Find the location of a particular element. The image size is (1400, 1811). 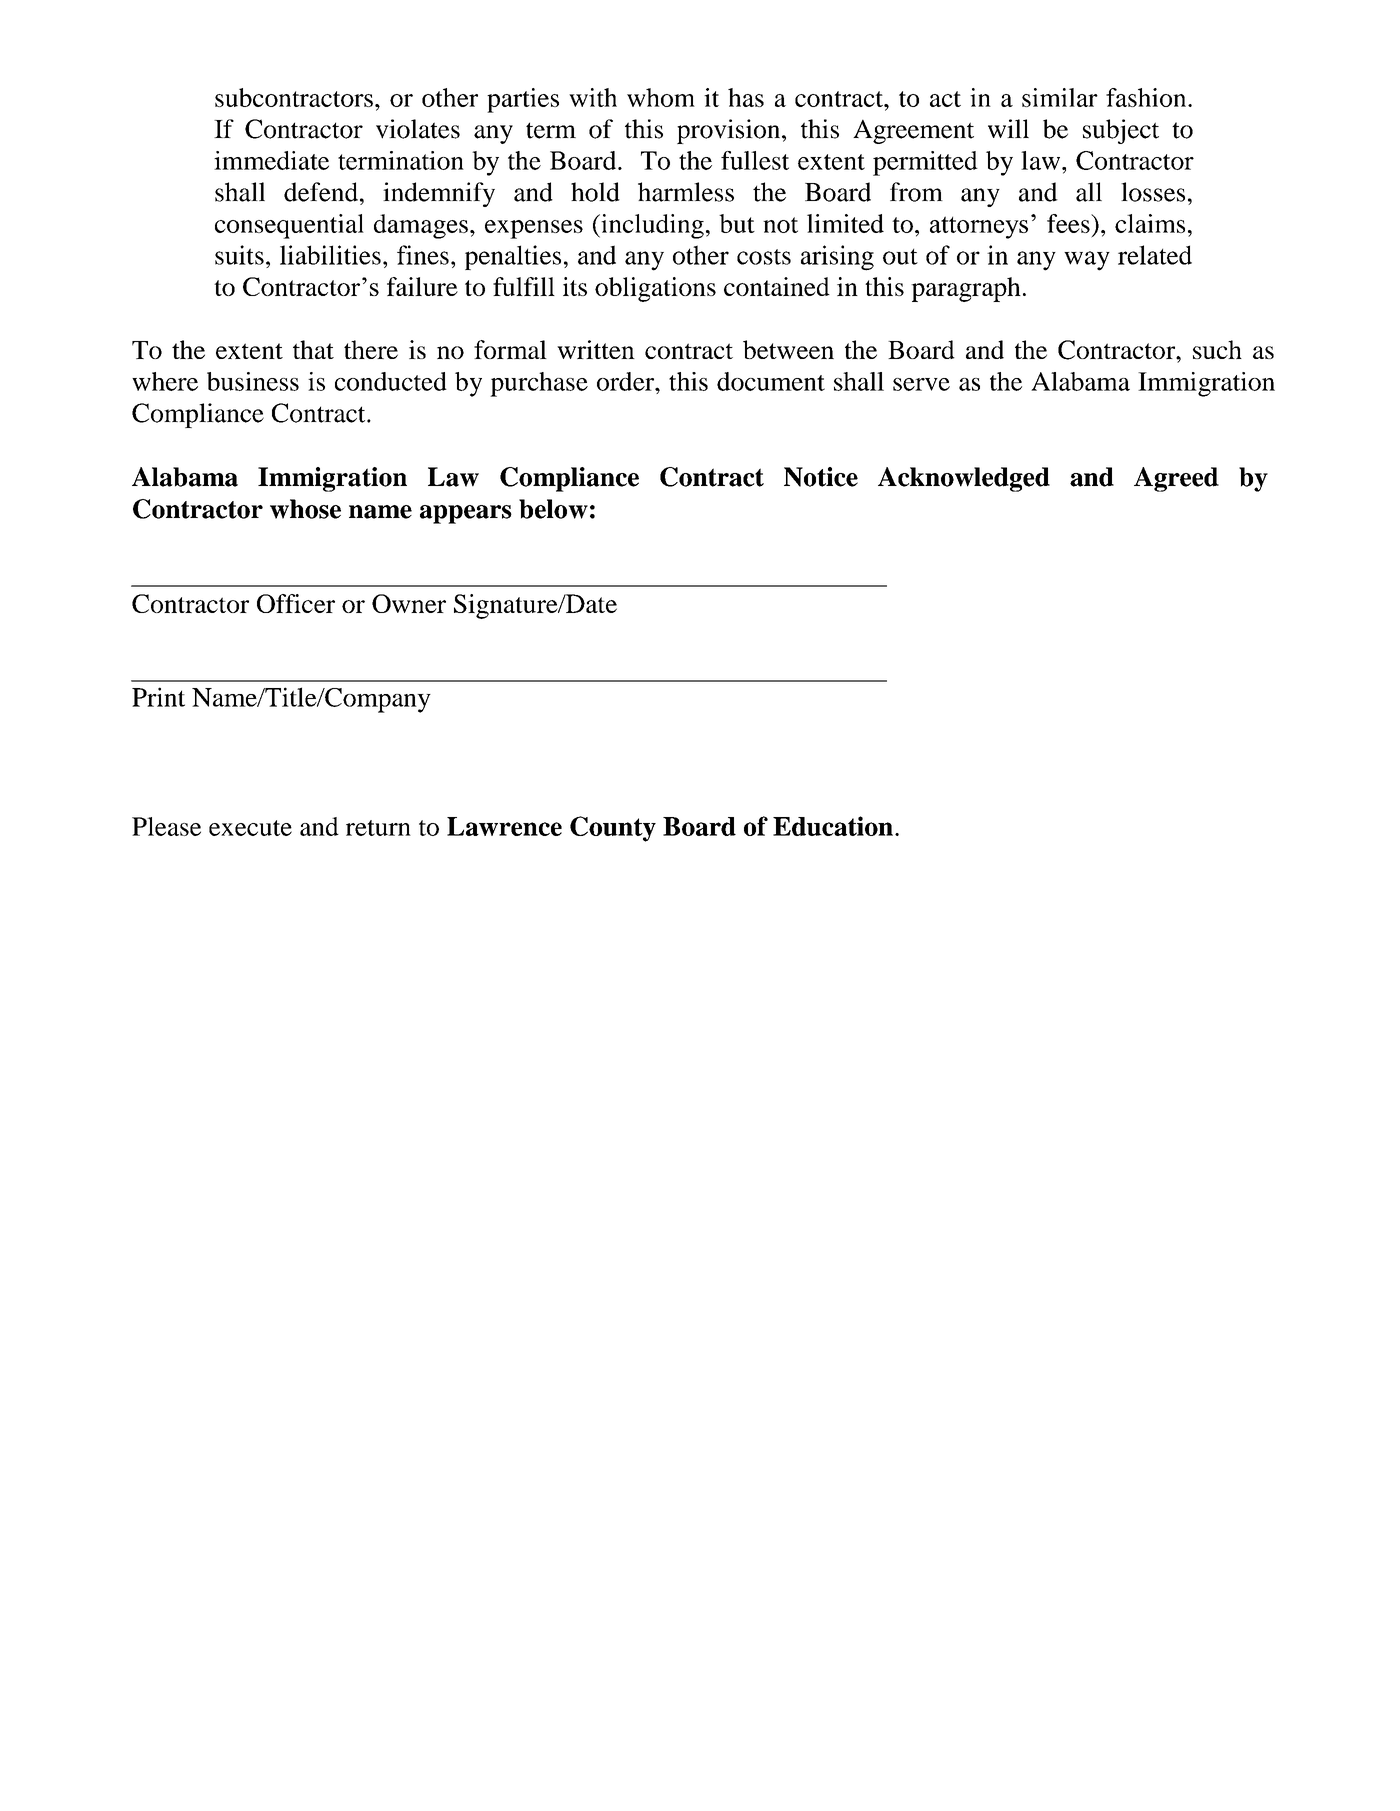

Acknowledged is located at coordinates (964, 479).
